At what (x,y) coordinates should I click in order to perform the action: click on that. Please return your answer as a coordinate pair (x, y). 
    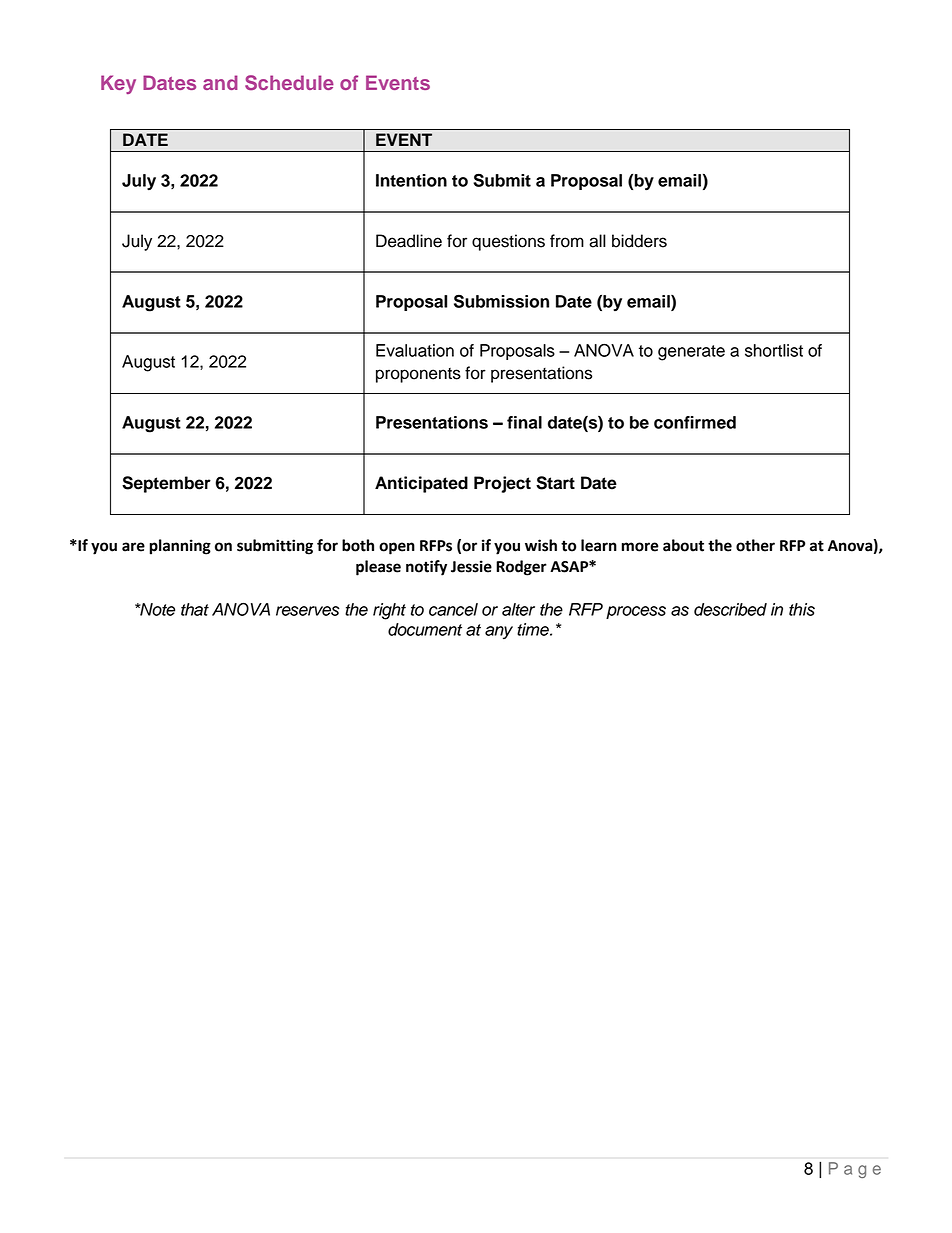
    Looking at the image, I should click on (195, 609).
